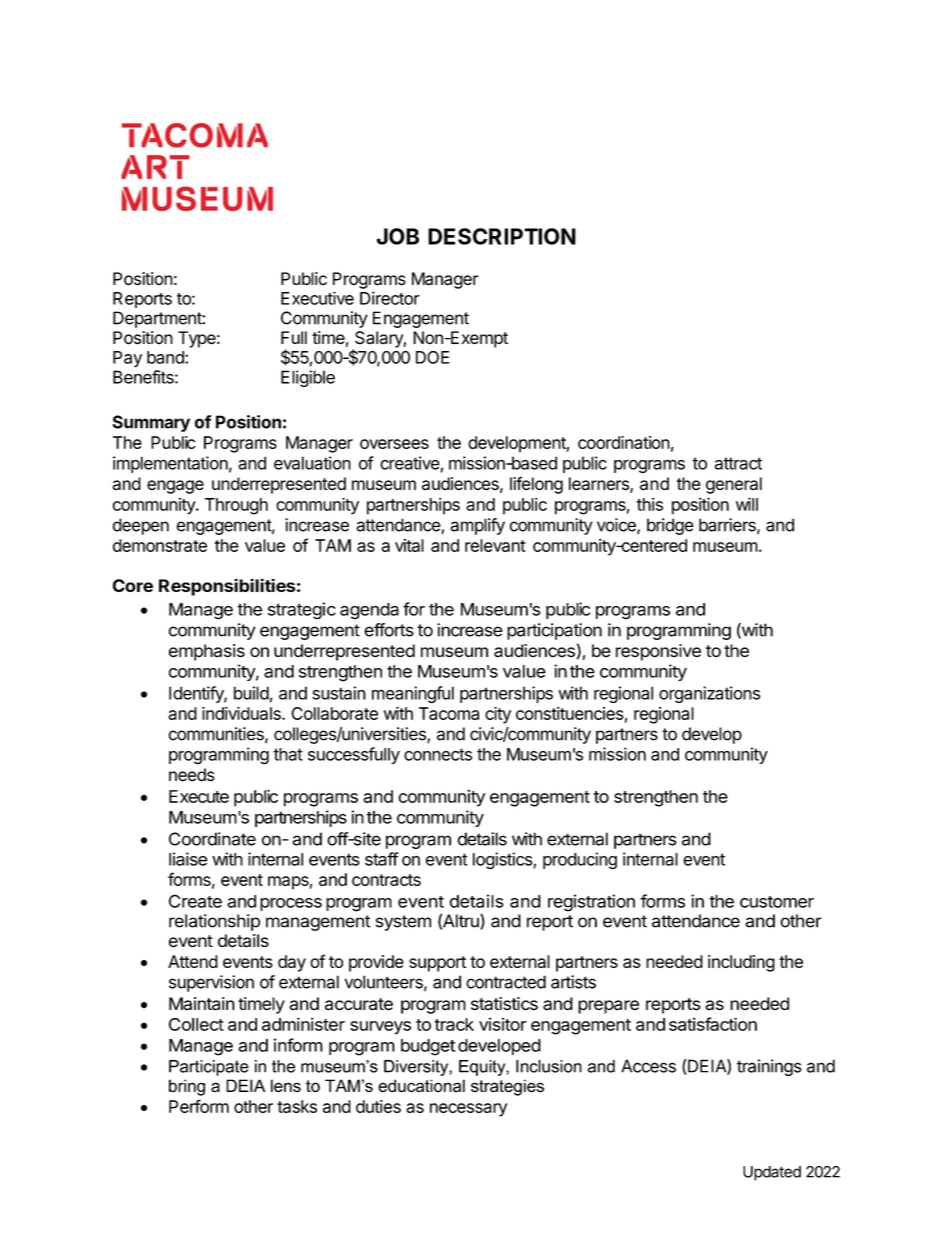 The width and height of the screenshot is (952, 1233). I want to click on Tacoma, so click(449, 713).
